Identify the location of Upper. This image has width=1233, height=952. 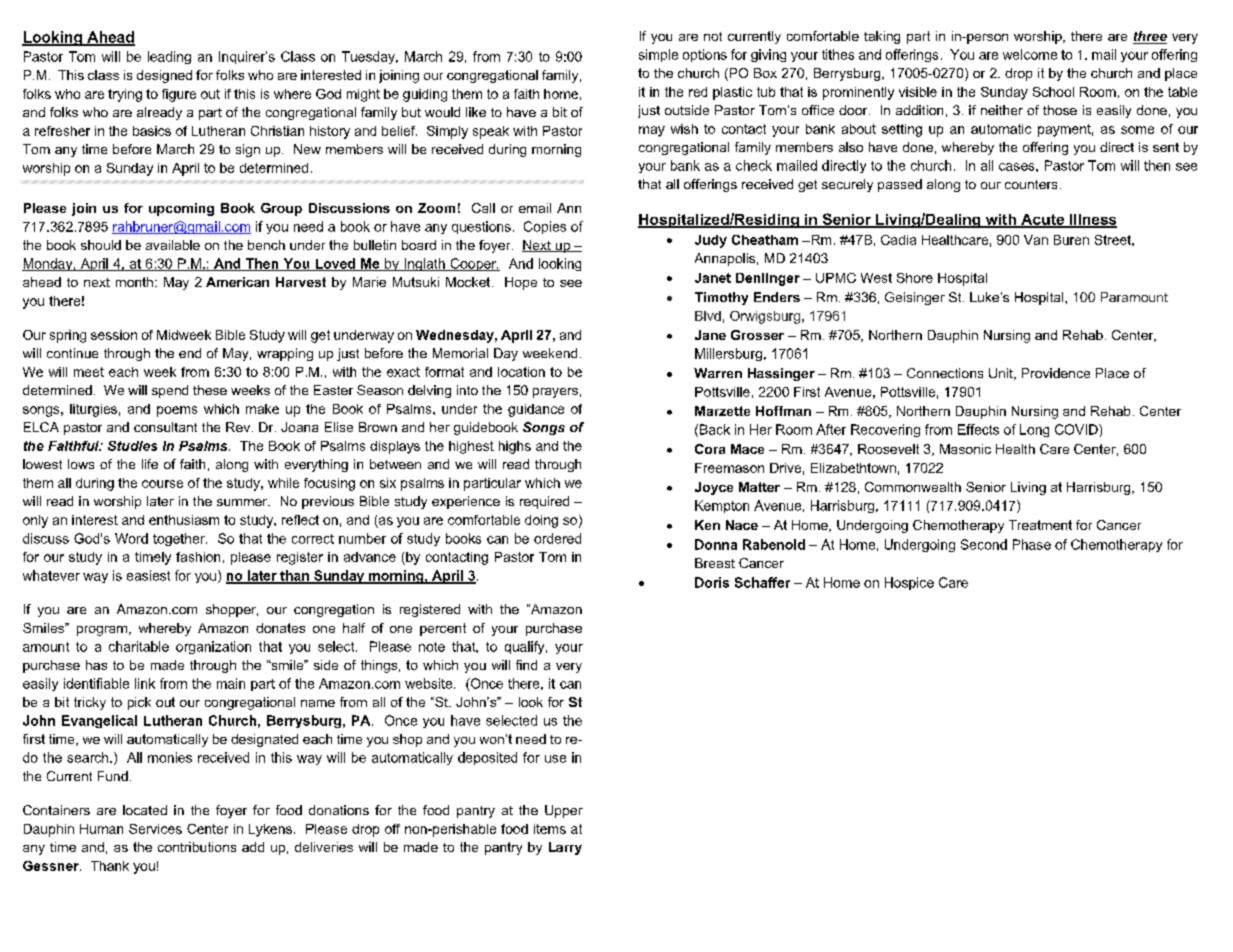
(564, 811).
